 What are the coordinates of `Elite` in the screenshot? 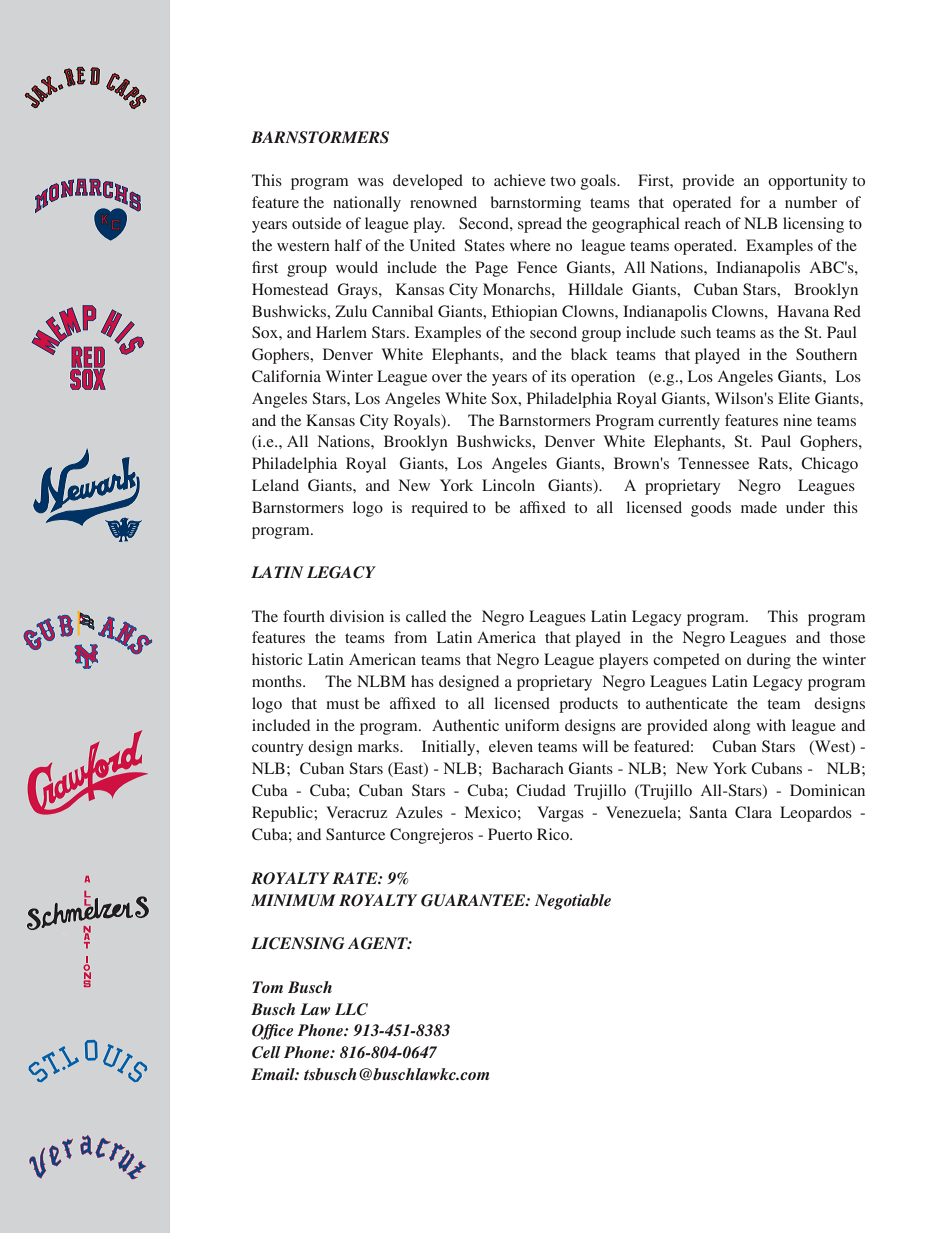 It's located at (794, 398).
